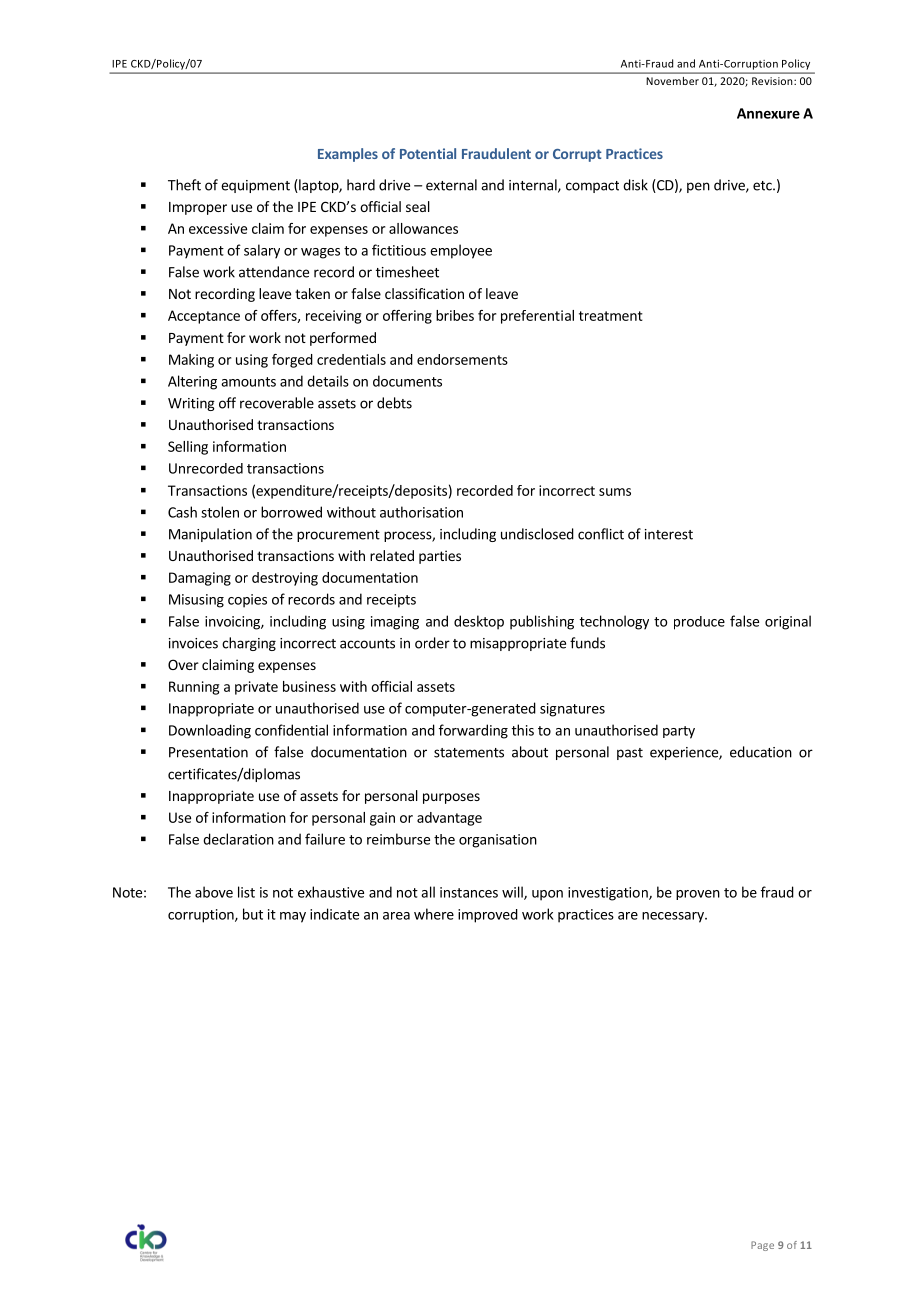 Image resolution: width=924 pixels, height=1308 pixels. Describe the element at coordinates (249, 644) in the image. I see `charging` at that location.
